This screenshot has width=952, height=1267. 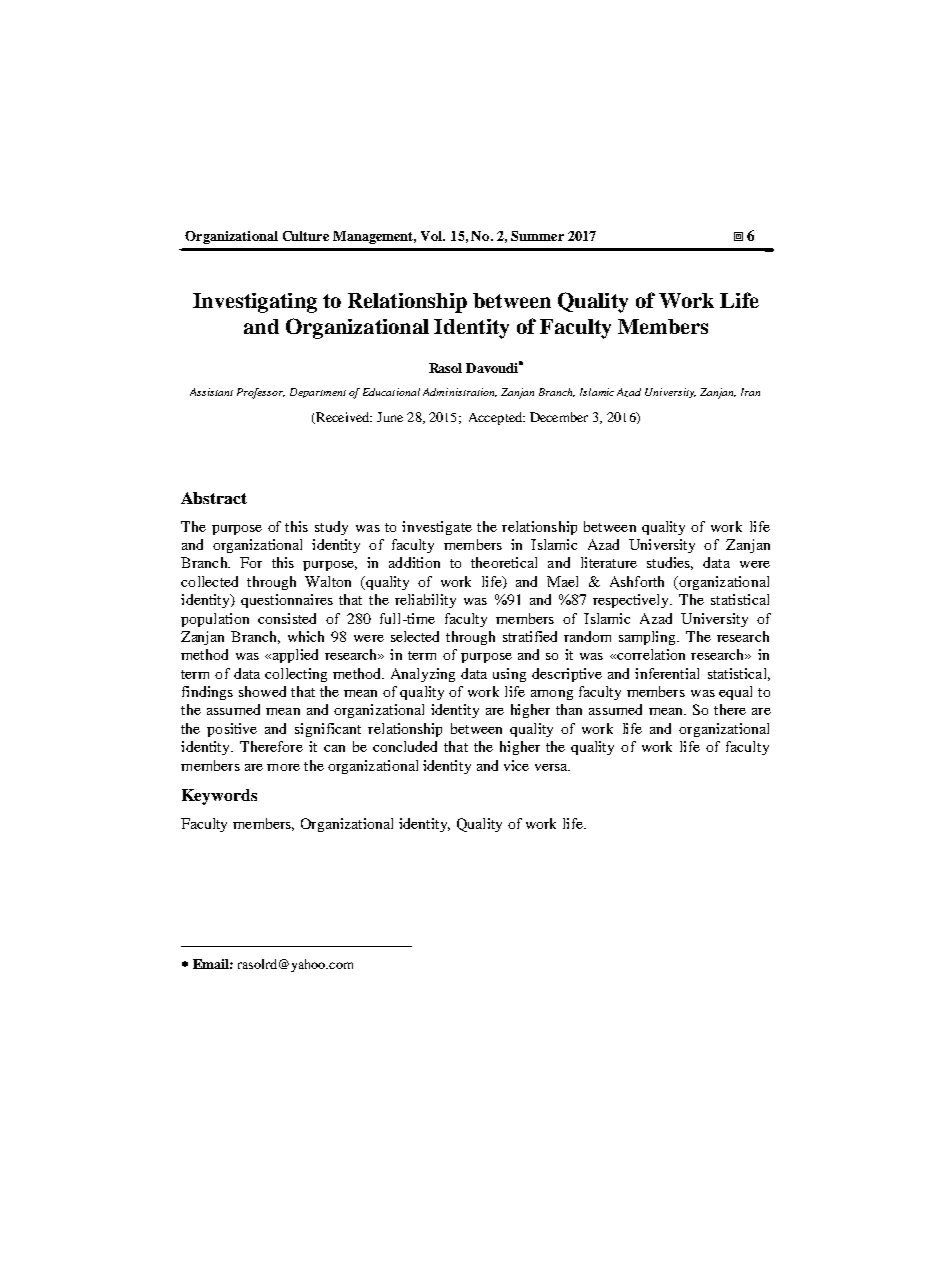 I want to click on Professor, so click(x=261, y=393).
